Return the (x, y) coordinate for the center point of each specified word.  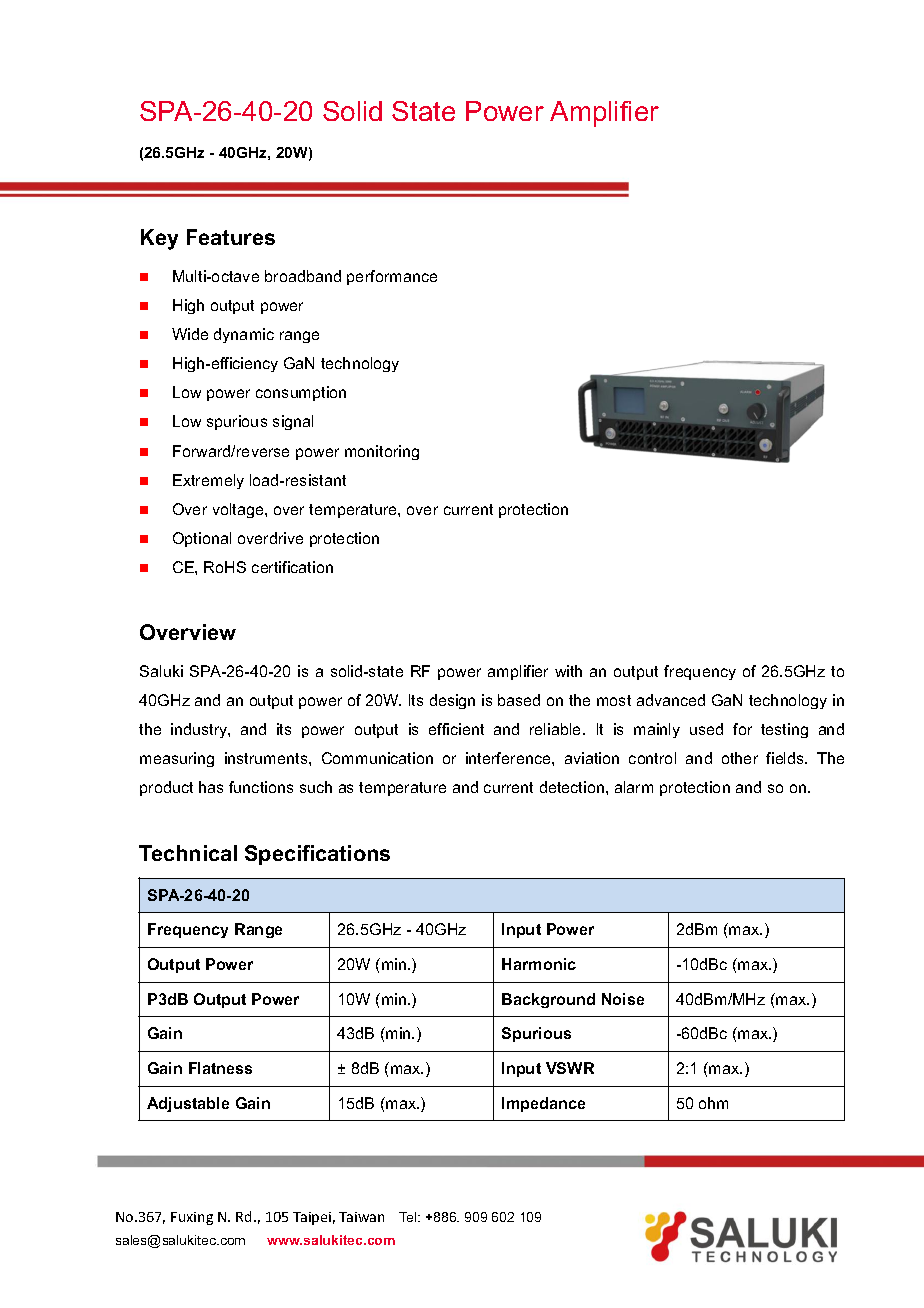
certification (292, 567)
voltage (239, 510)
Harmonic (539, 964)
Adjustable (188, 1104)
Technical (188, 853)
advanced (671, 700)
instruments (267, 758)
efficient (456, 729)
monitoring (382, 452)
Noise (623, 999)
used (706, 729)
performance (392, 277)
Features (231, 237)
